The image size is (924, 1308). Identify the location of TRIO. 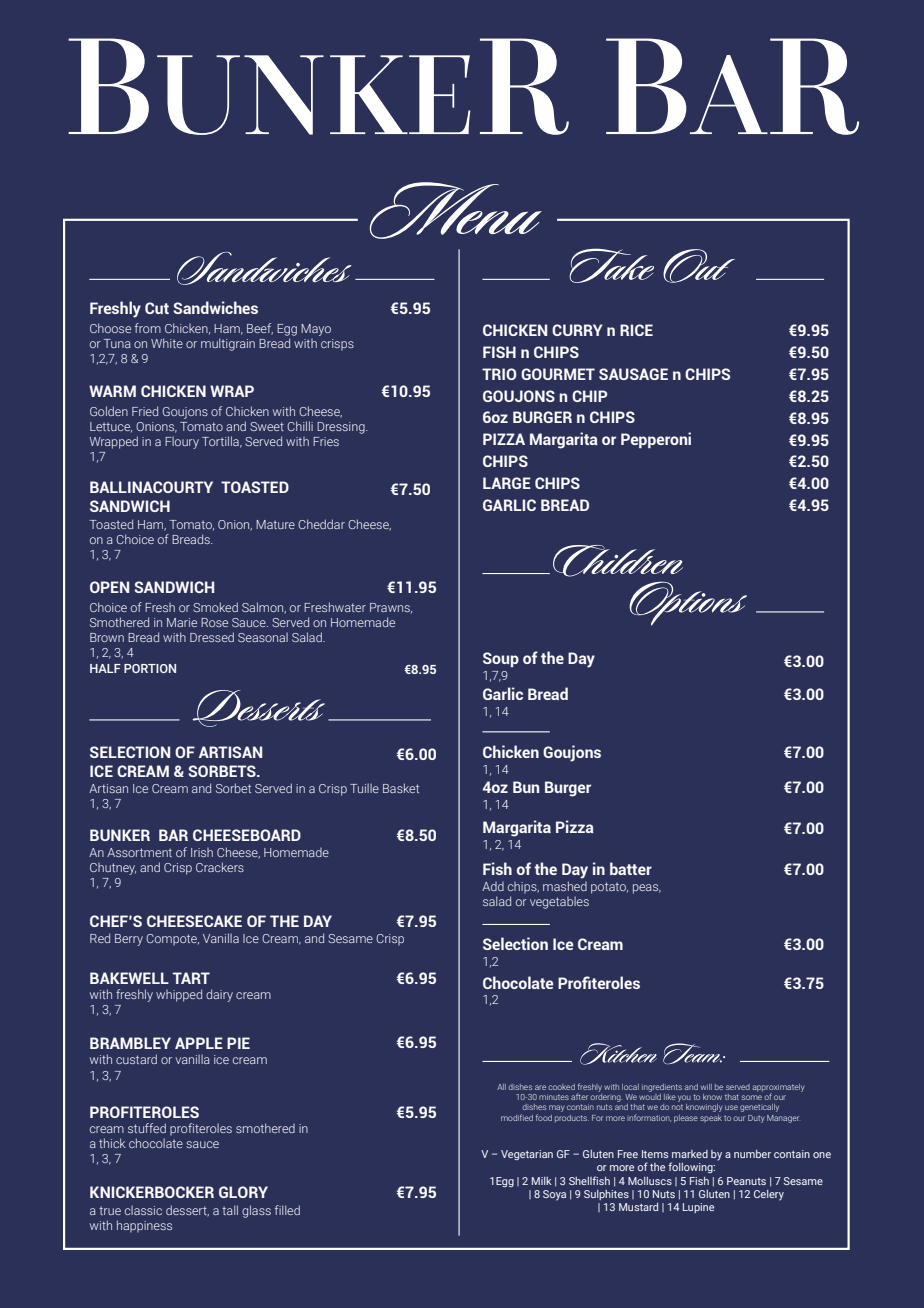
(499, 374).
